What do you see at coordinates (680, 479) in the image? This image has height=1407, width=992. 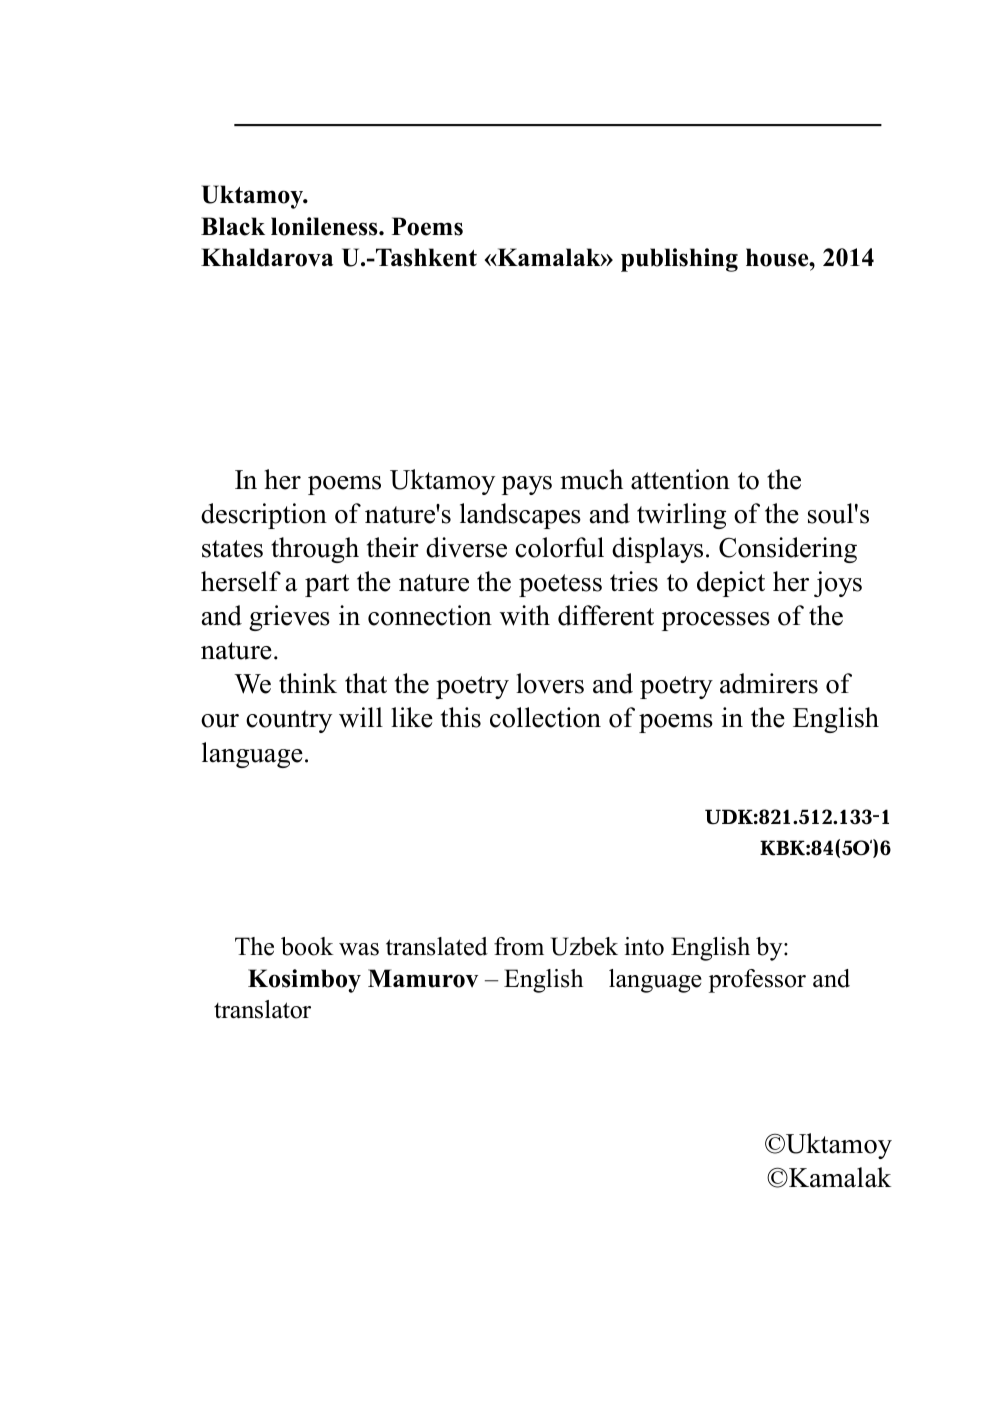 I see `attention` at bounding box center [680, 479].
